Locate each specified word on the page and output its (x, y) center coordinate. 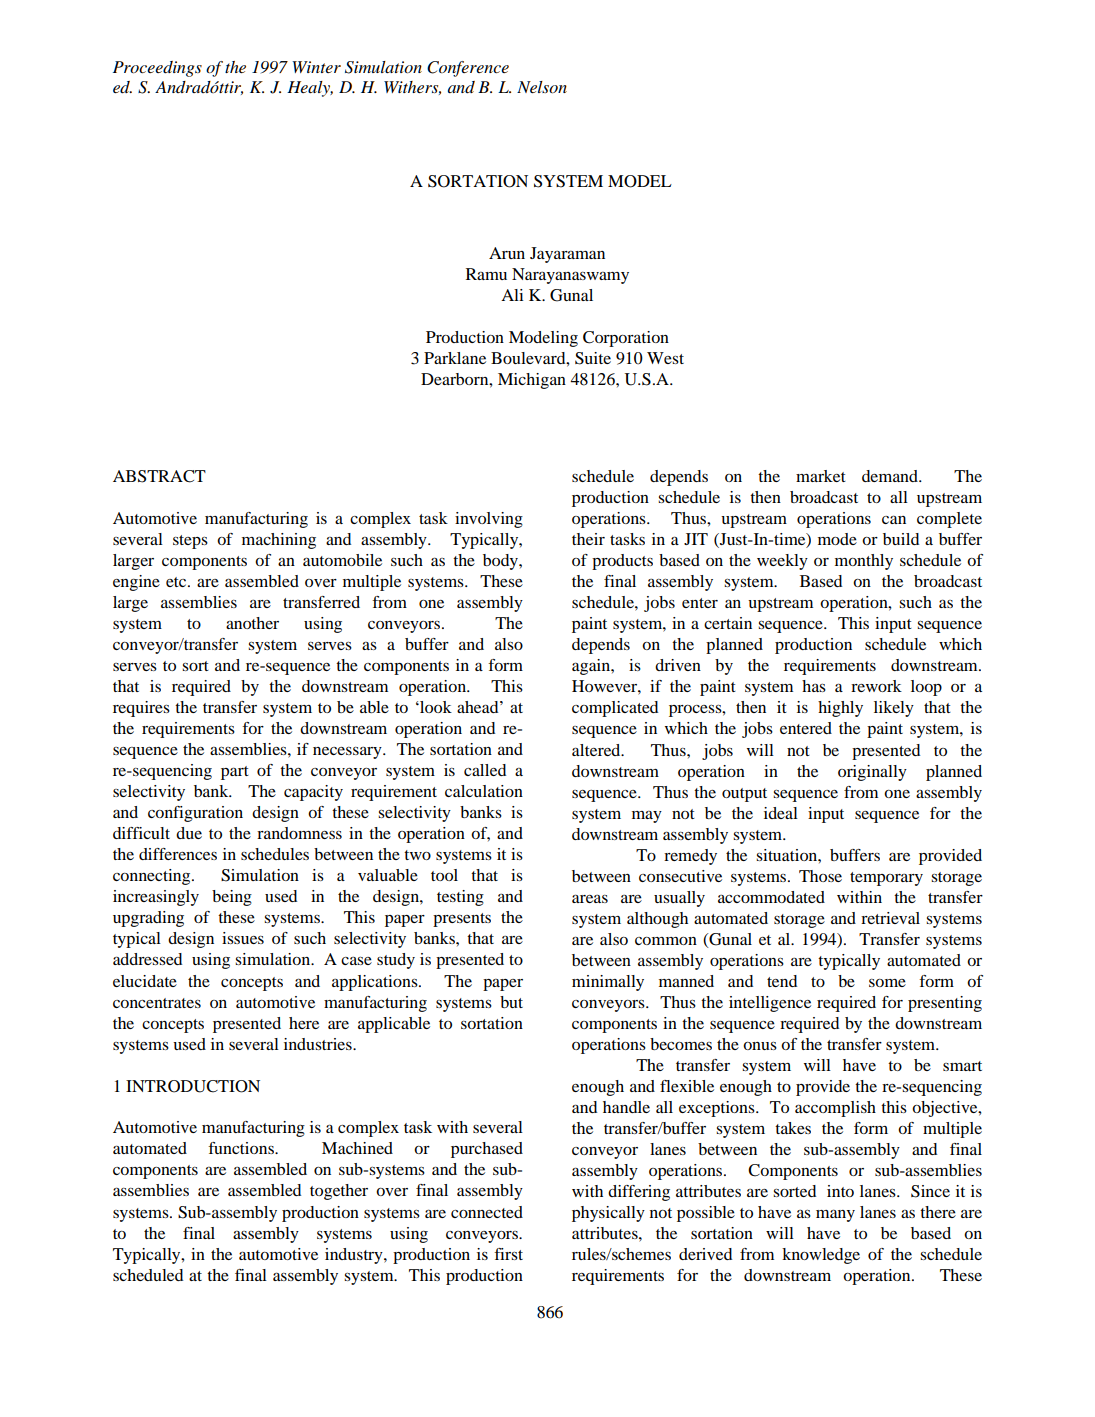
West (665, 358)
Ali (512, 295)
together (339, 1192)
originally (872, 773)
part (235, 773)
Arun (507, 253)
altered (597, 750)
